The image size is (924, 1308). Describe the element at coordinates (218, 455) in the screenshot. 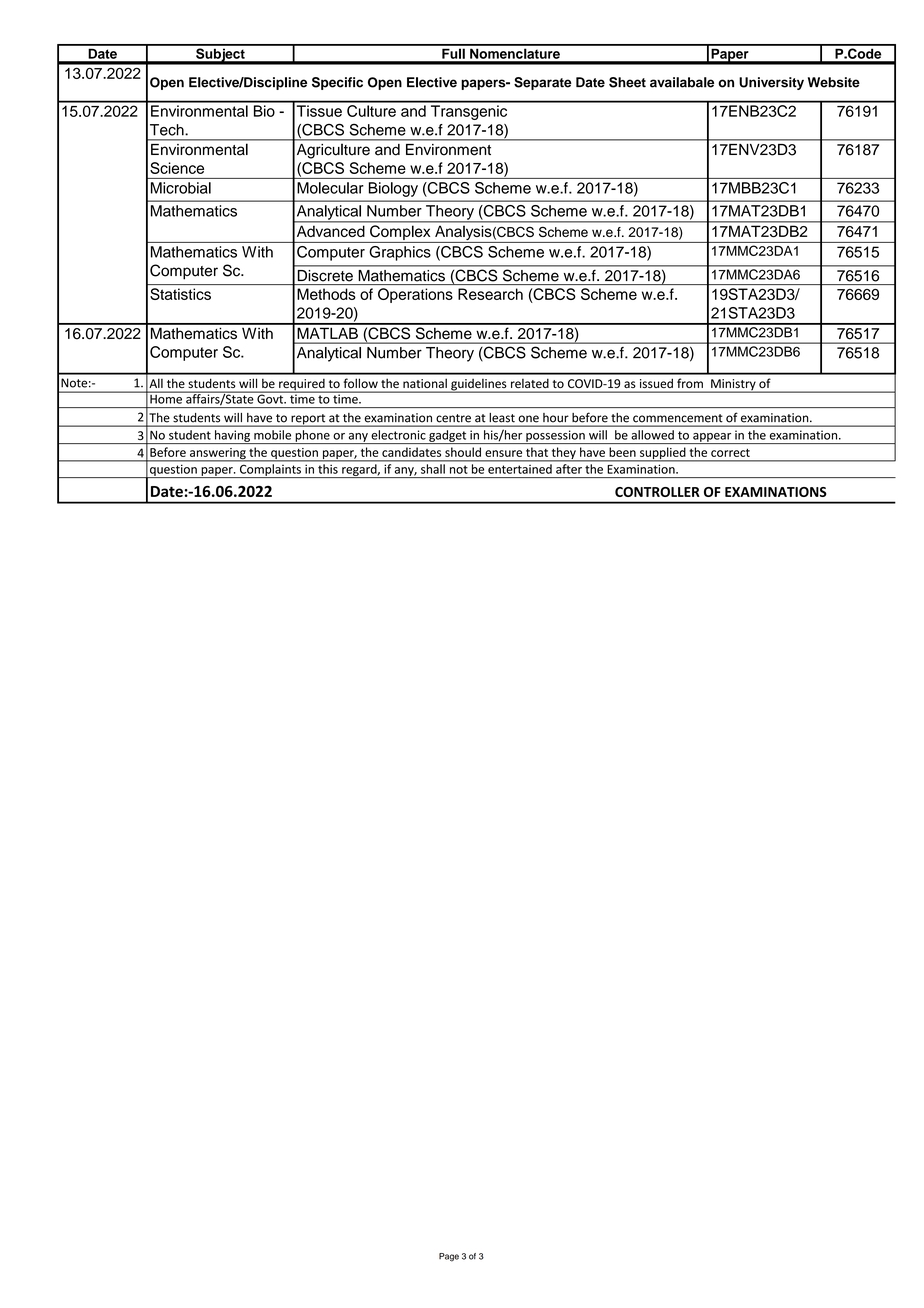

I see `answering` at that location.
